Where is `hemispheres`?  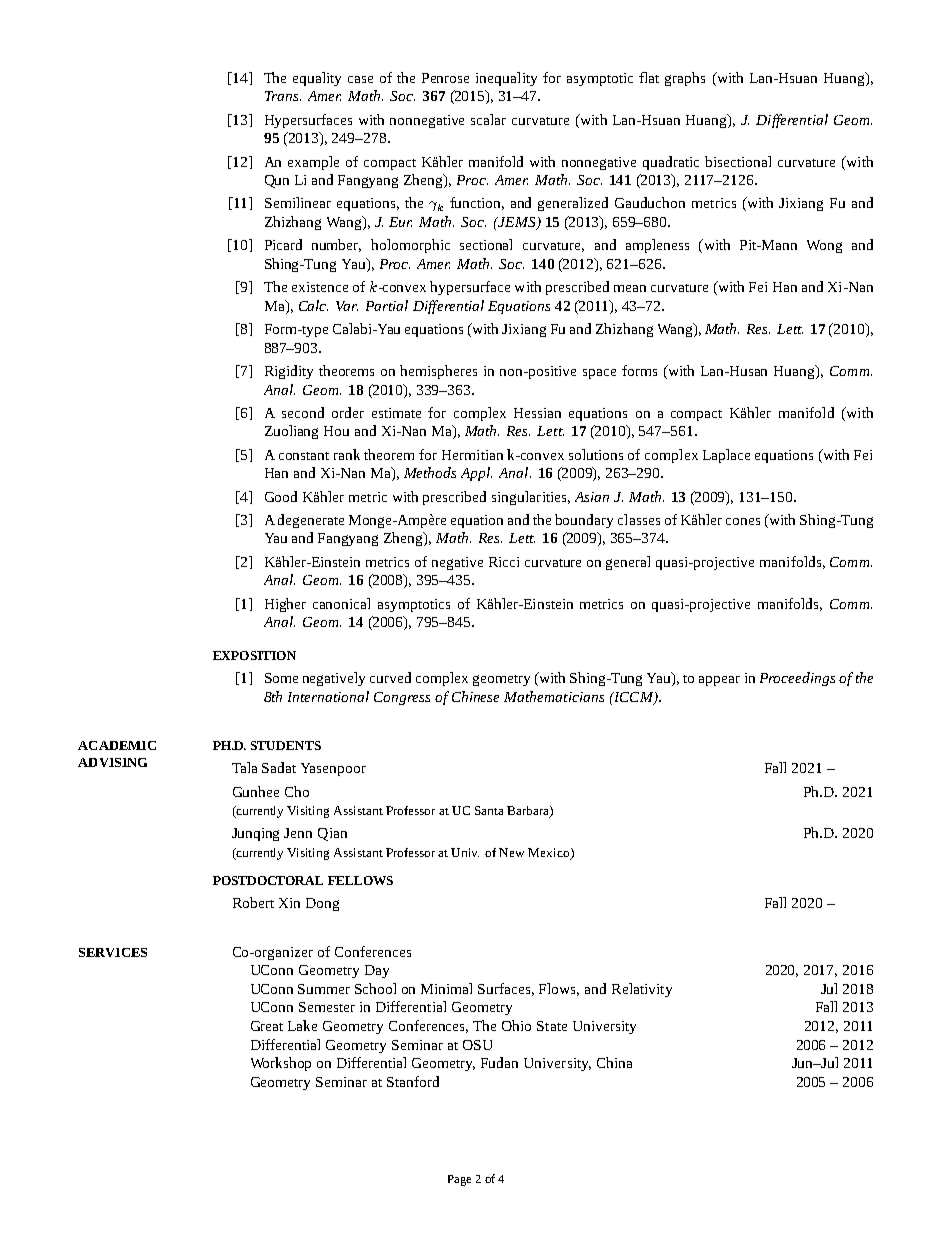 hemispheres is located at coordinates (438, 372).
